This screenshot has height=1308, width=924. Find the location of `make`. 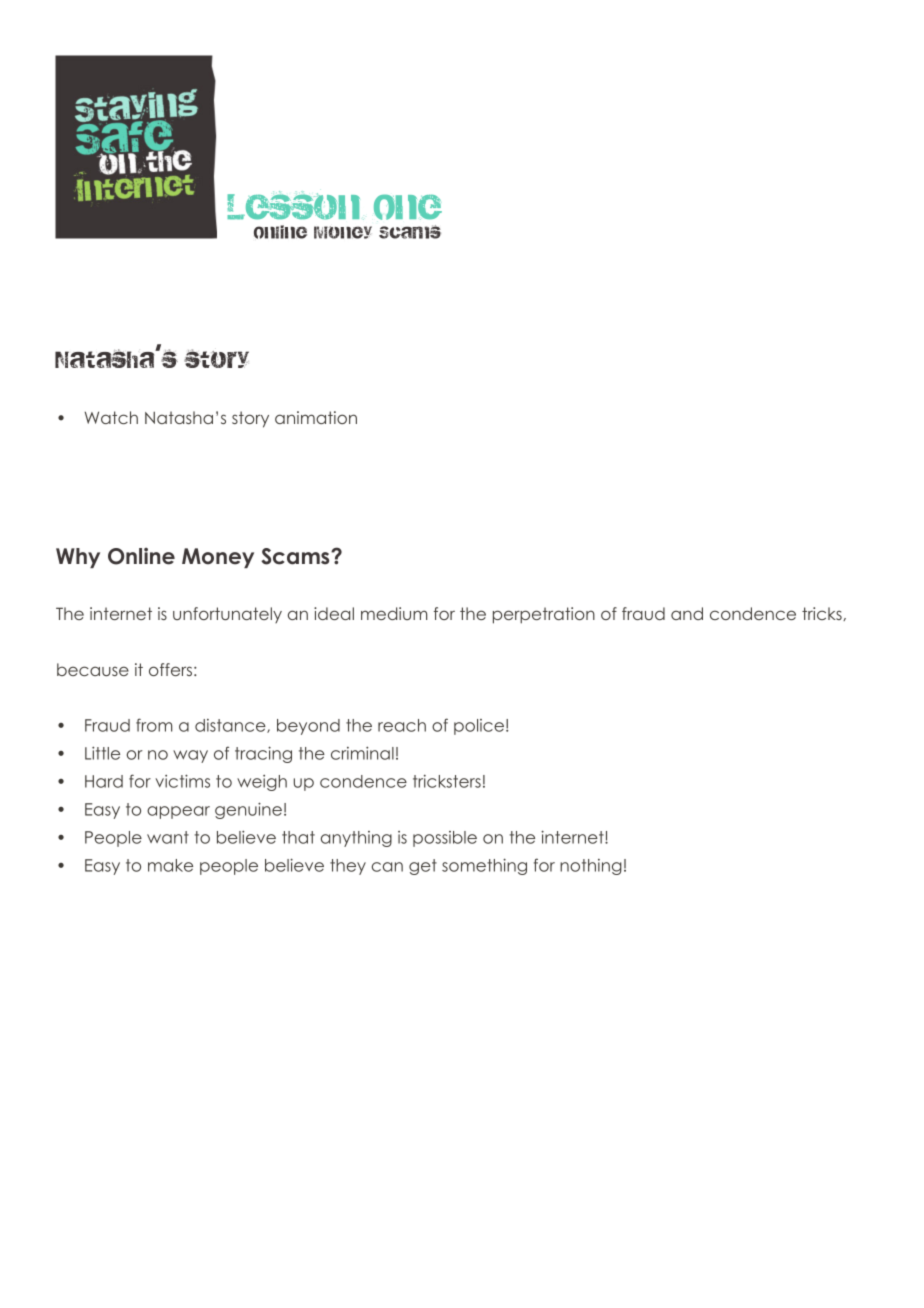

make is located at coordinates (170, 865).
